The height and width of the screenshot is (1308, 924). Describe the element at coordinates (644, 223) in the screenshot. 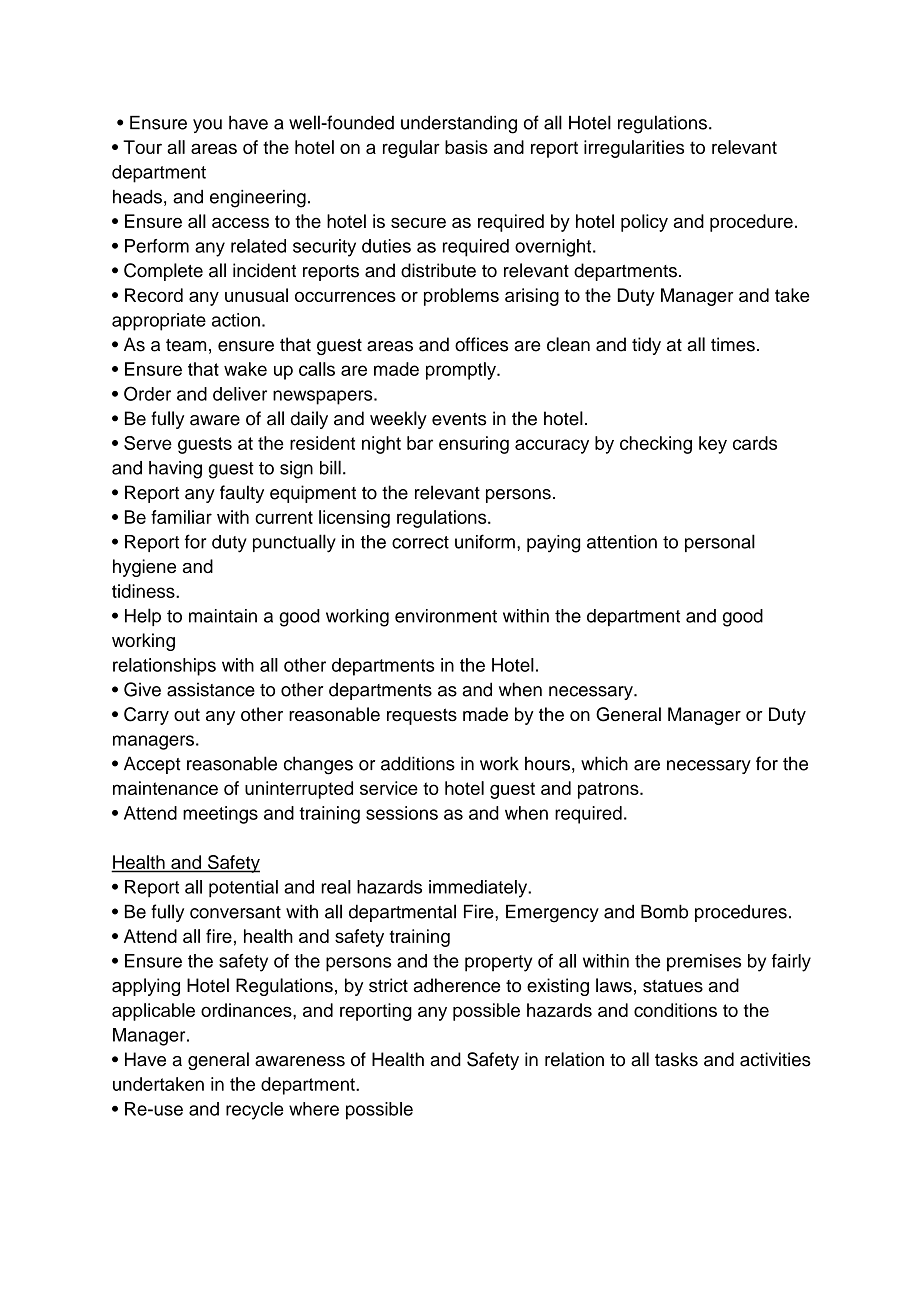

I see `policy` at that location.
